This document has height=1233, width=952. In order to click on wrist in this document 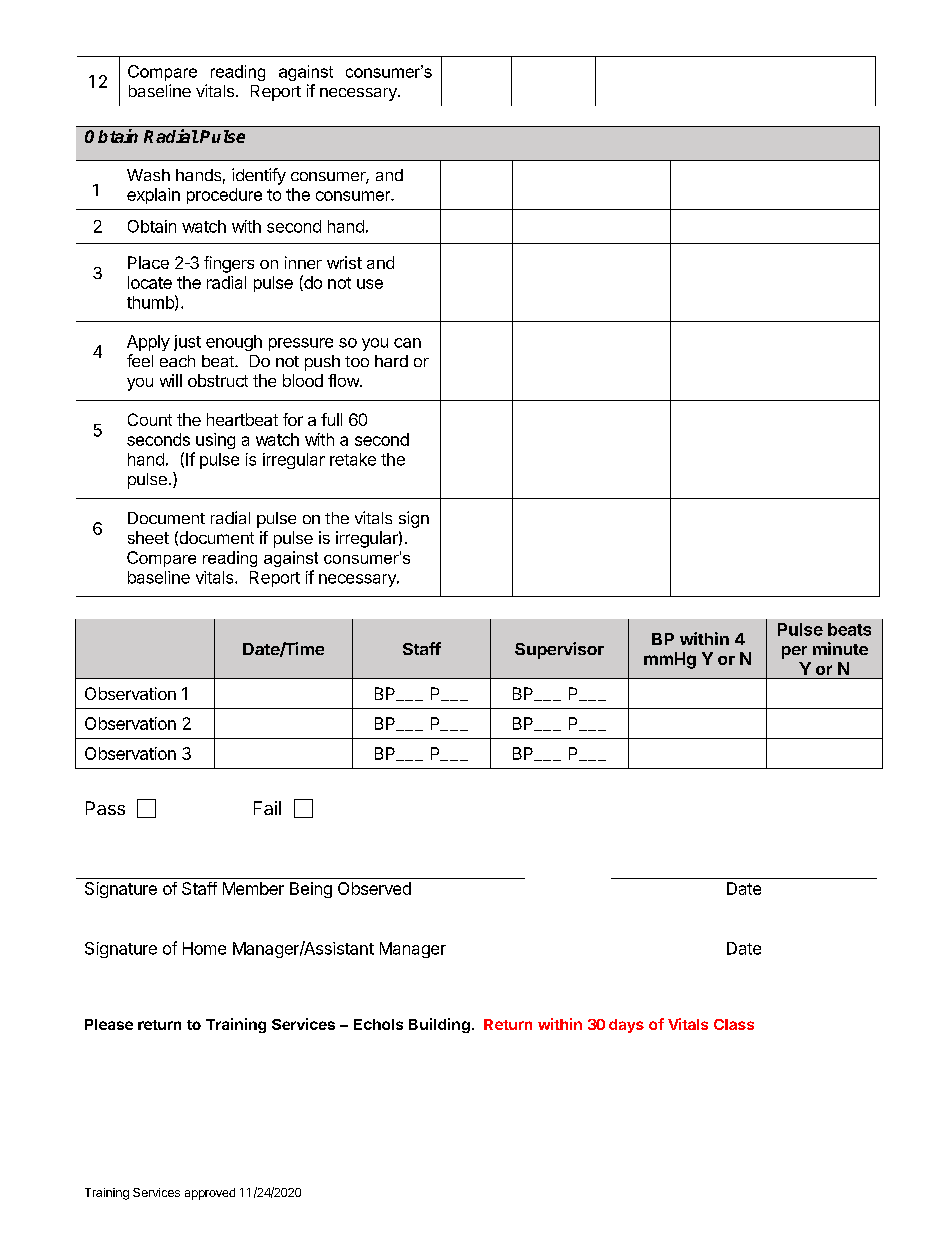, I will do `click(344, 262)`.
